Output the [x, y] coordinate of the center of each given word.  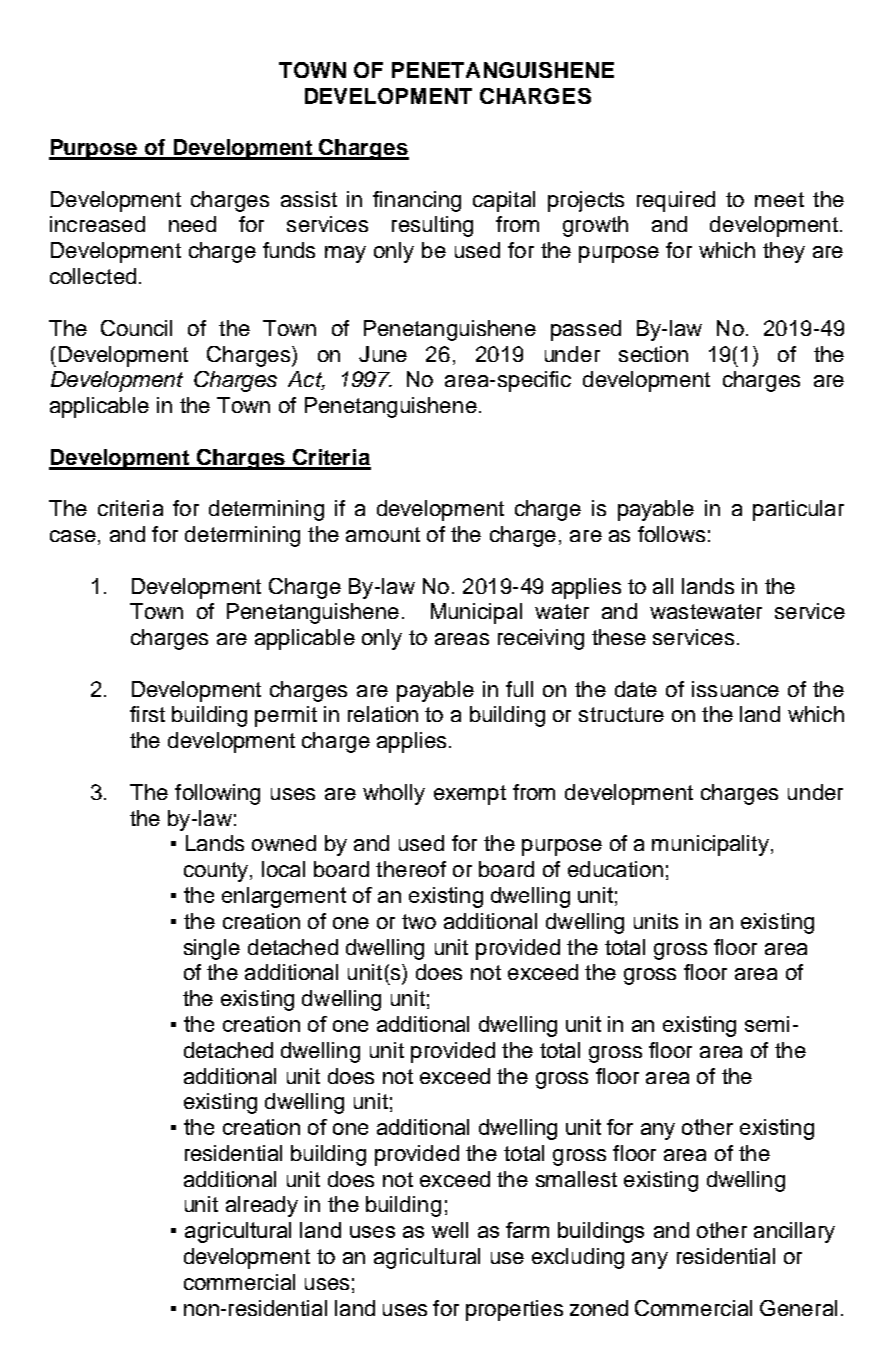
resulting [432, 226]
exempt [470, 795]
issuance [735, 689]
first [147, 714]
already [262, 1206]
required [676, 201]
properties [514, 1310]
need [192, 224]
